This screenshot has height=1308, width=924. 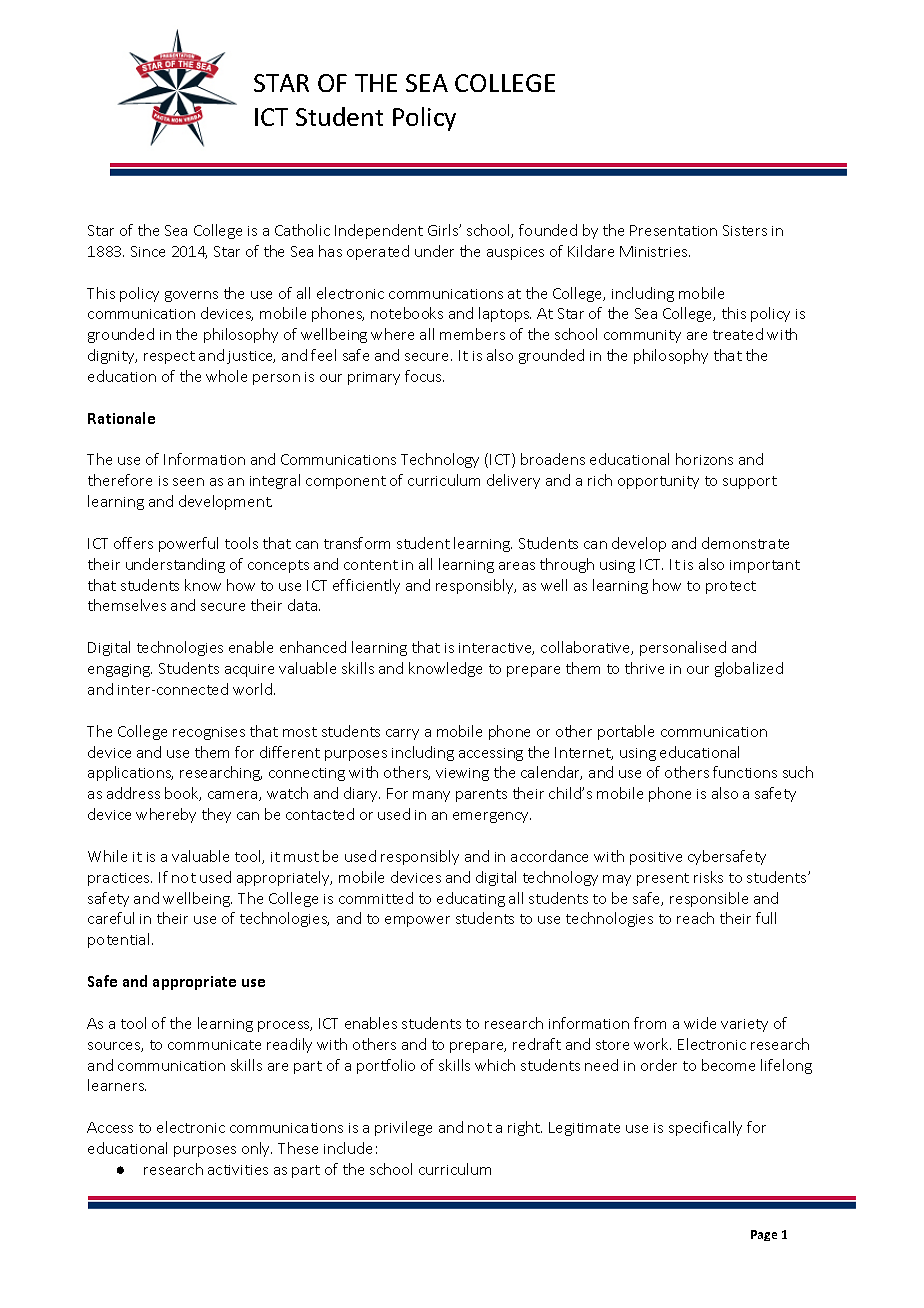 I want to click on Since, so click(x=148, y=251).
